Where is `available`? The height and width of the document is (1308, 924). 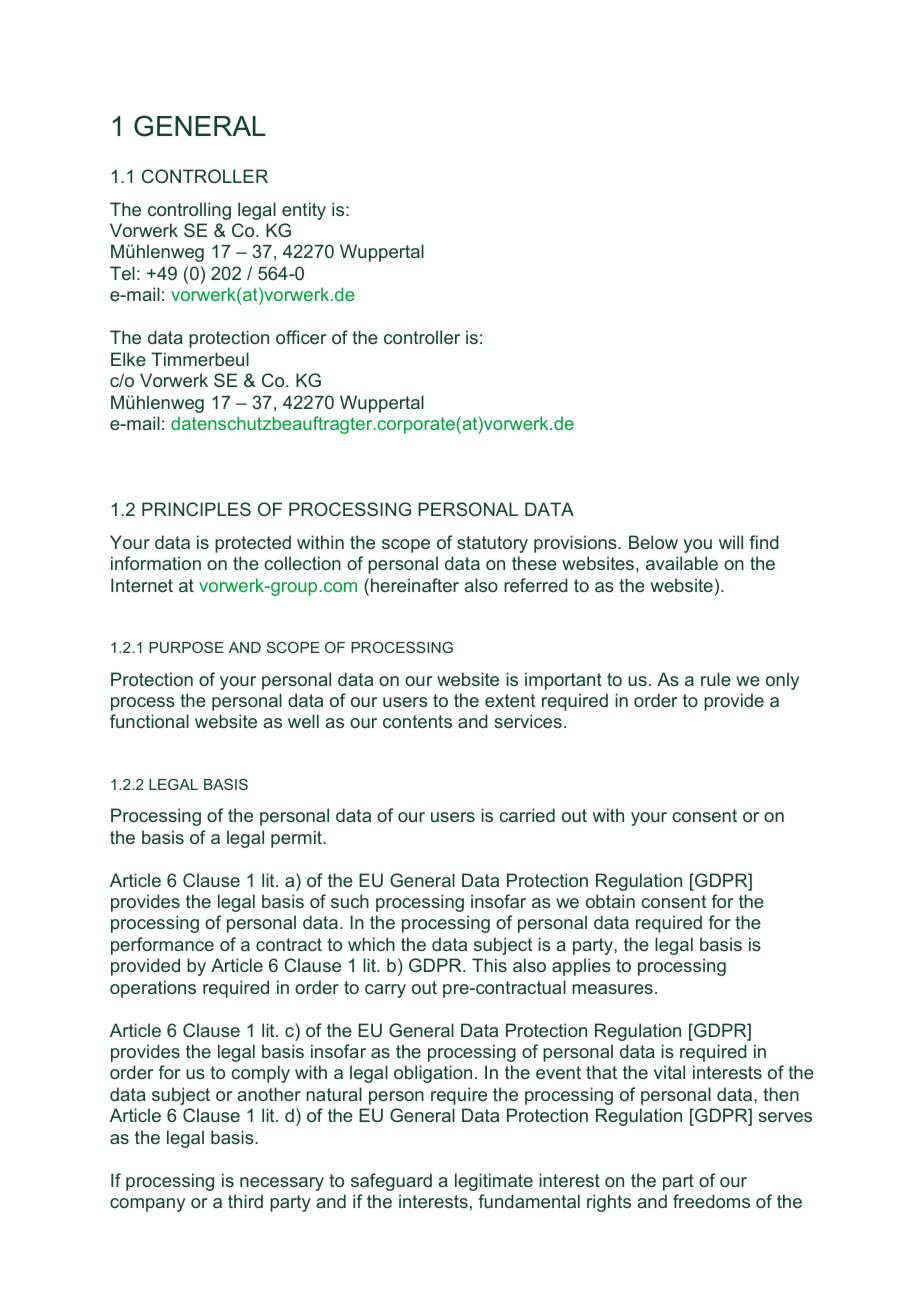
available is located at coordinates (682, 563).
